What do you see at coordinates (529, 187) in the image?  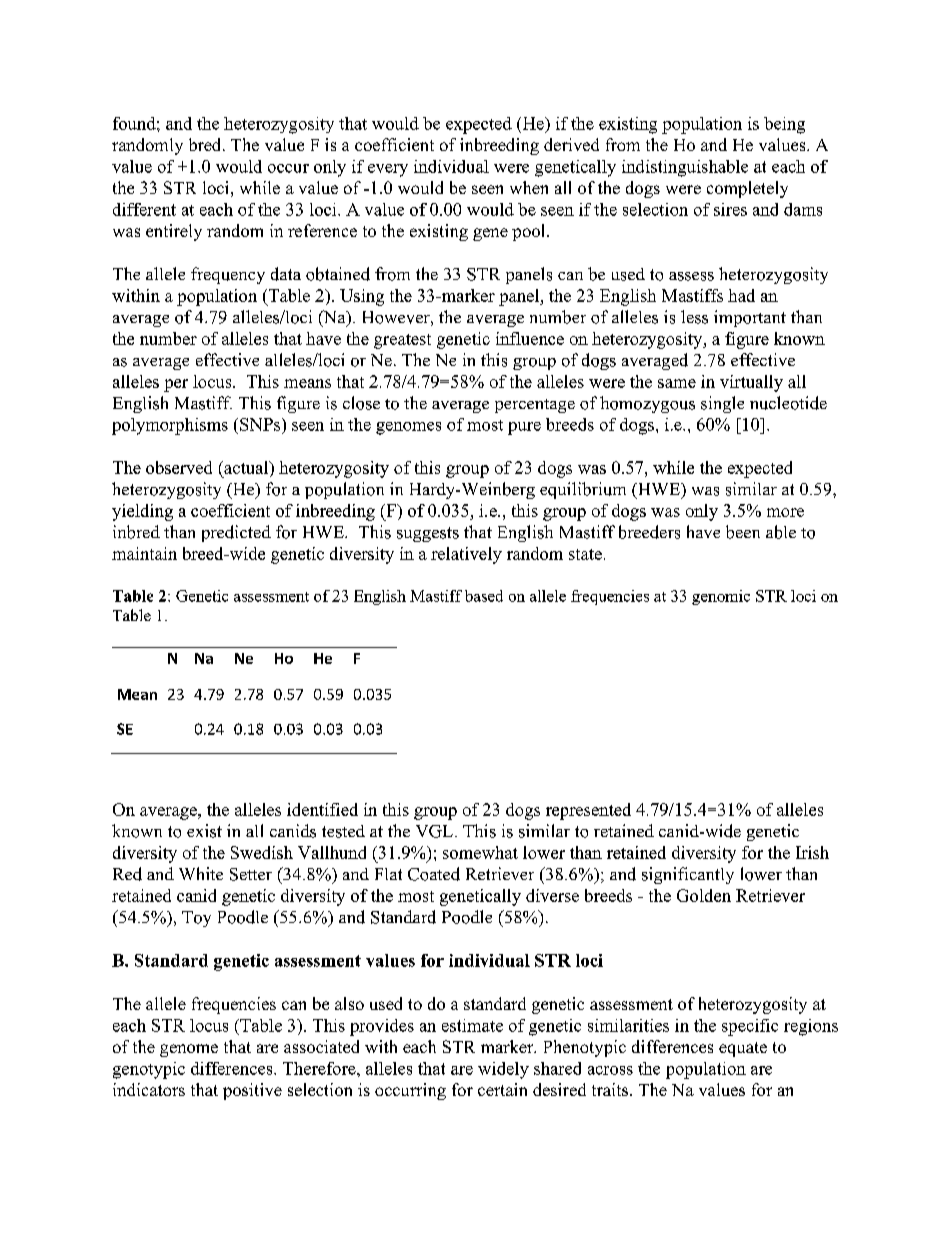 I see `when` at bounding box center [529, 187].
